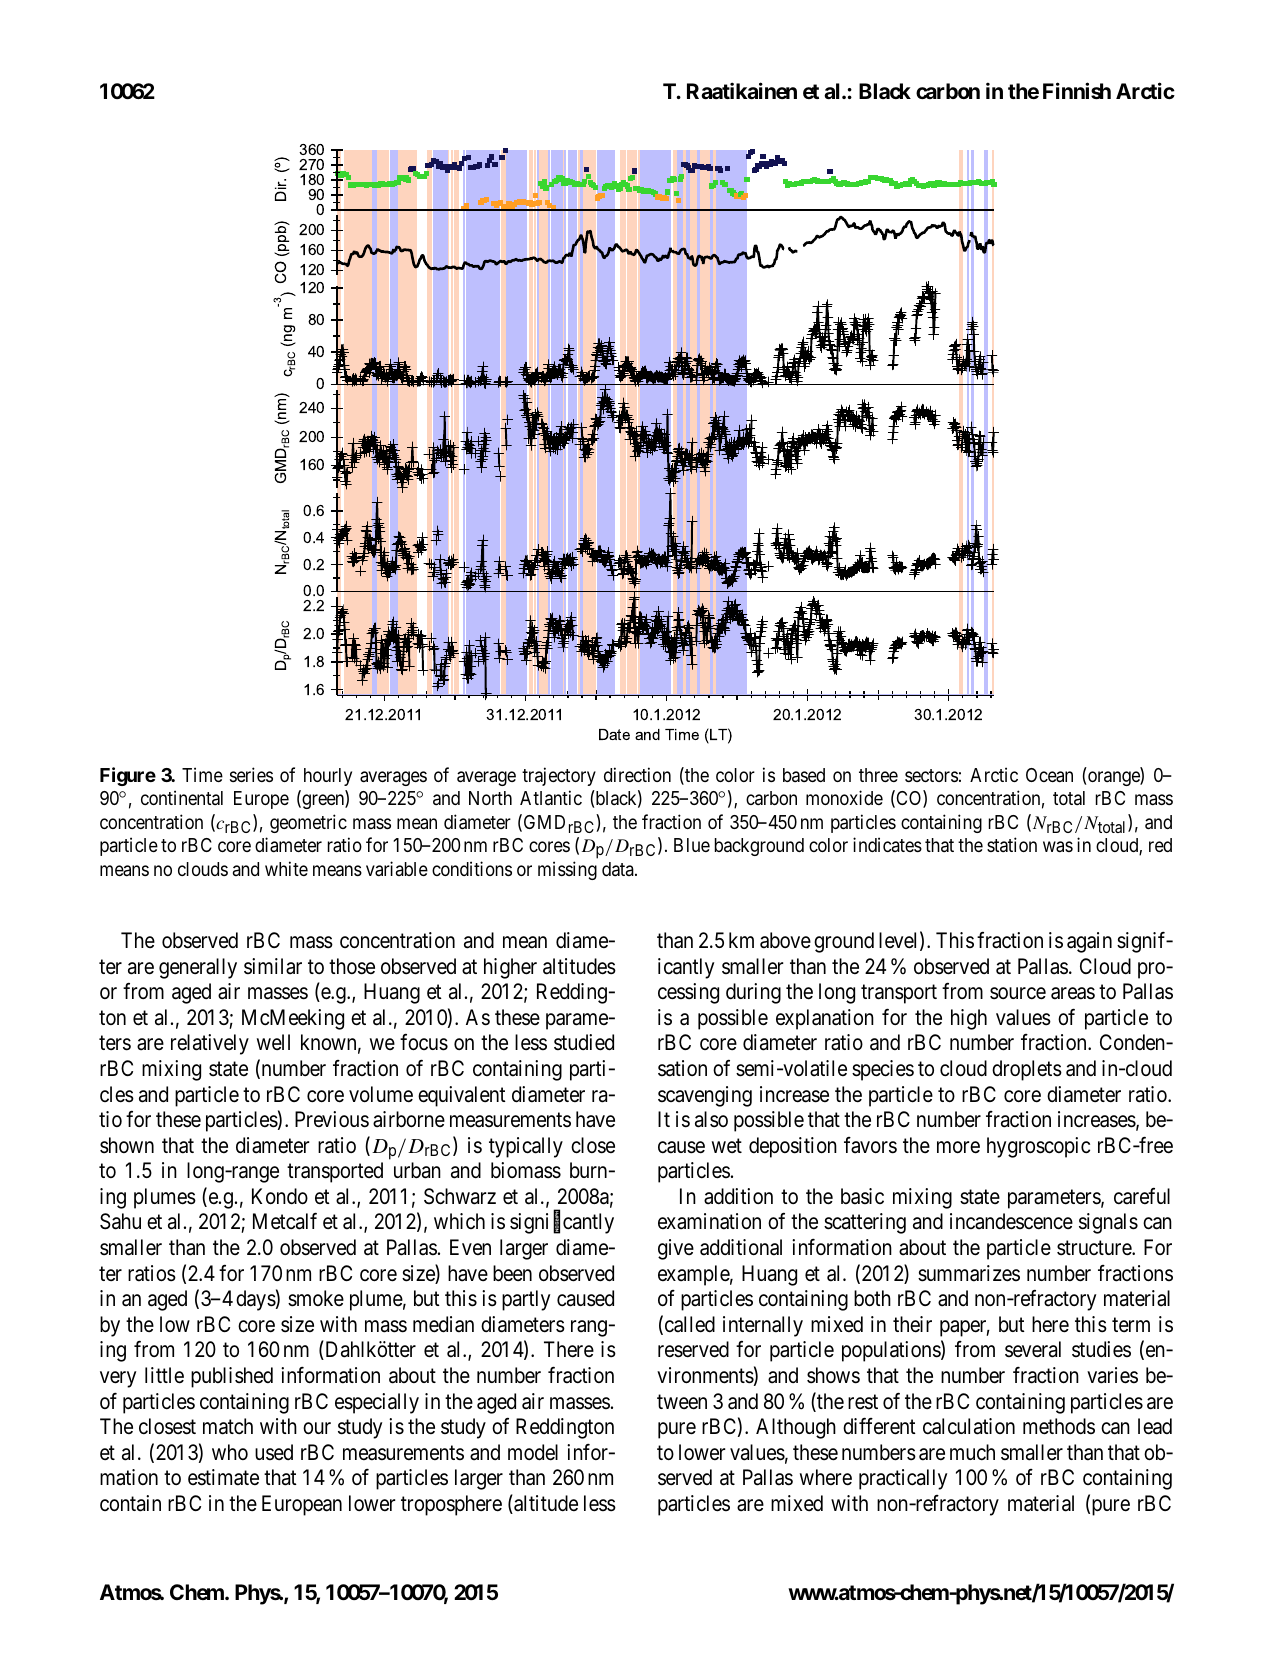 This page has width=1273, height=1680. I want to click on series, so click(251, 774).
